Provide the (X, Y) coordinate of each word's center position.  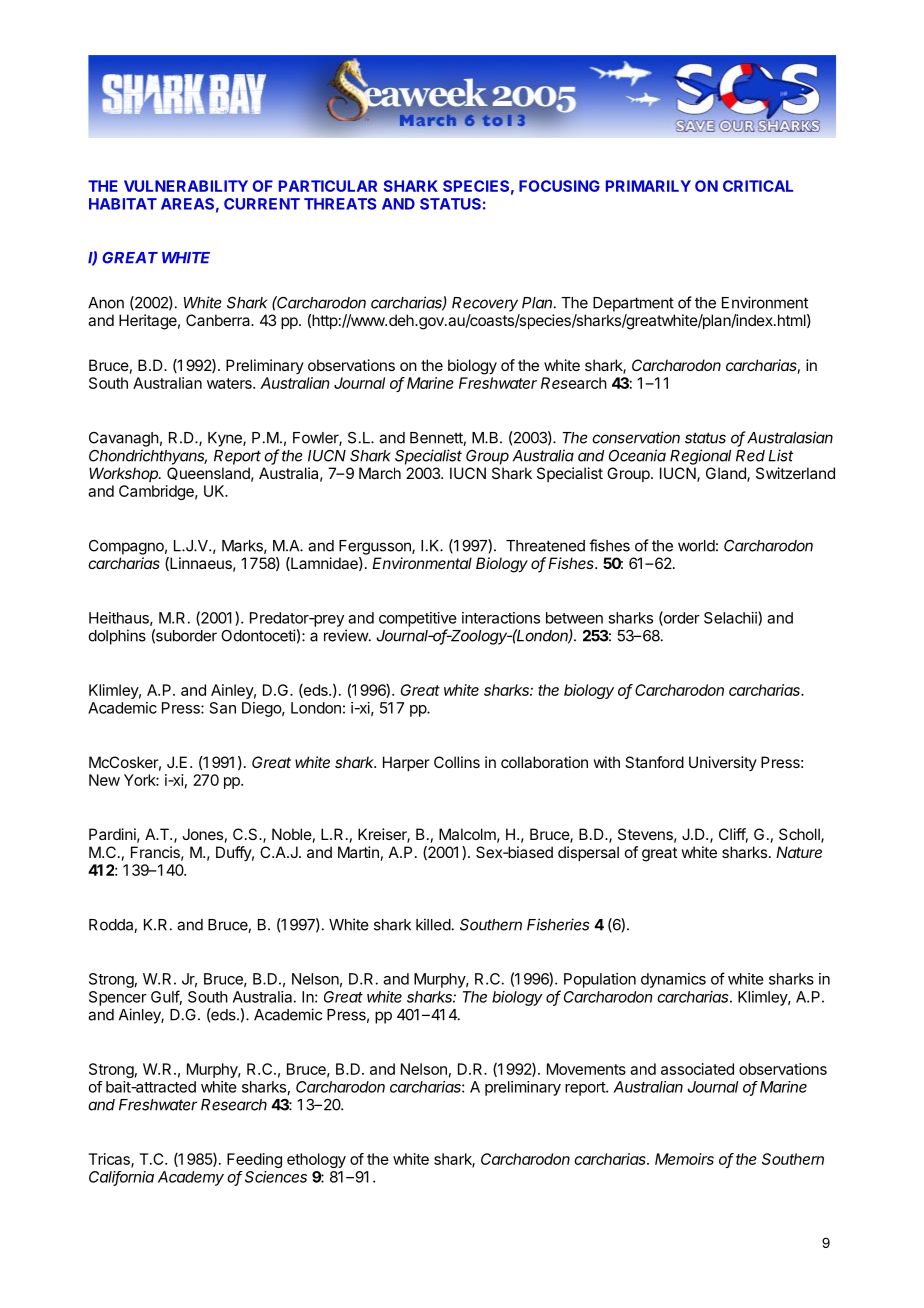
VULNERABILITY (186, 186)
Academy (191, 1178)
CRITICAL (758, 186)
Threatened (545, 546)
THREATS (340, 204)
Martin (358, 852)
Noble (292, 834)
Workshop (125, 474)
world (696, 546)
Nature (799, 852)
